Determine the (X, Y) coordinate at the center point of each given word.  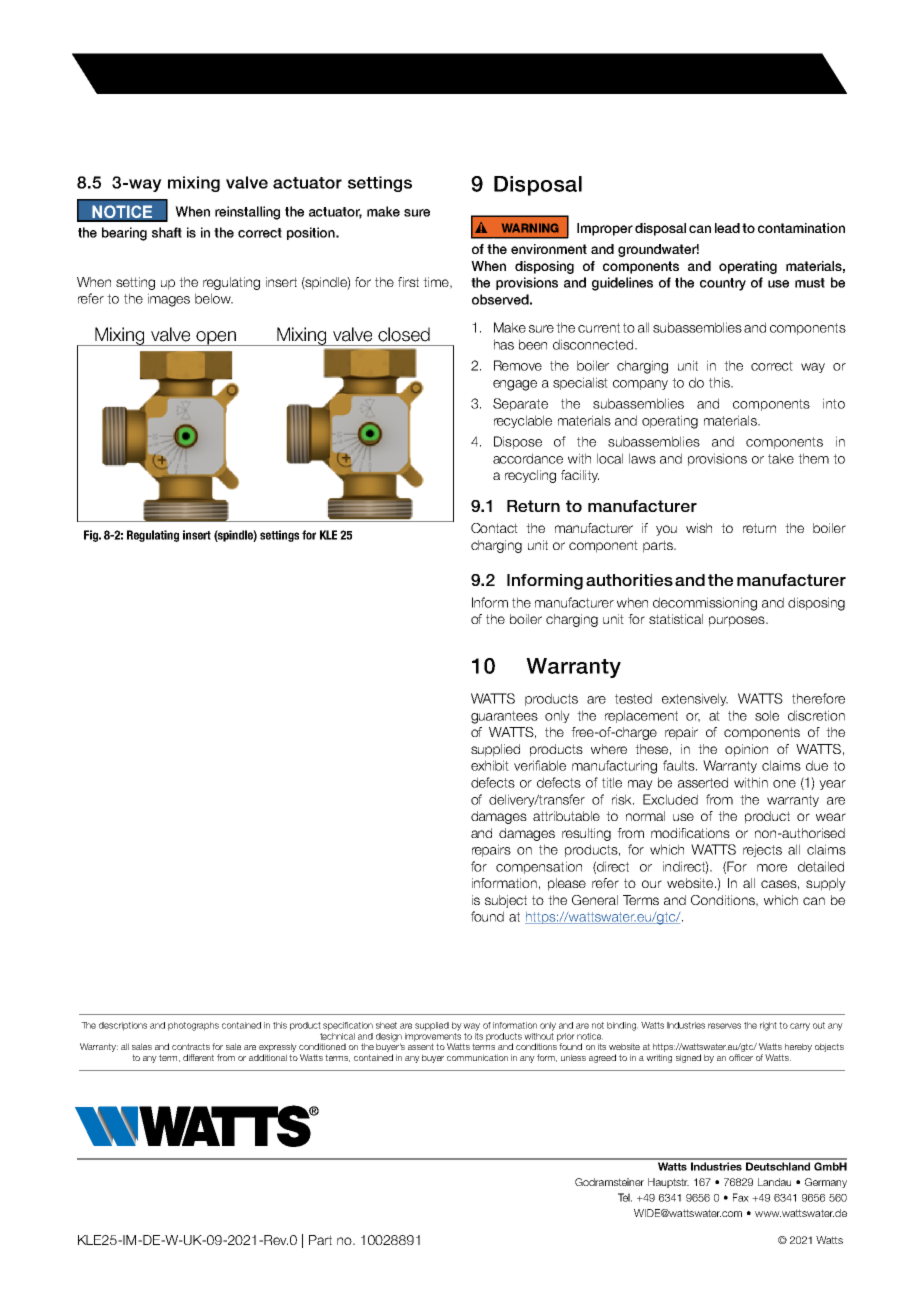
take (781, 458)
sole (767, 715)
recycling (530, 476)
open (216, 338)
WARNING (530, 228)
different (198, 1057)
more (772, 868)
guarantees (504, 717)
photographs (193, 1026)
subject (506, 901)
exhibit (490, 765)
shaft (167, 232)
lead (727, 228)
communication (477, 1057)
